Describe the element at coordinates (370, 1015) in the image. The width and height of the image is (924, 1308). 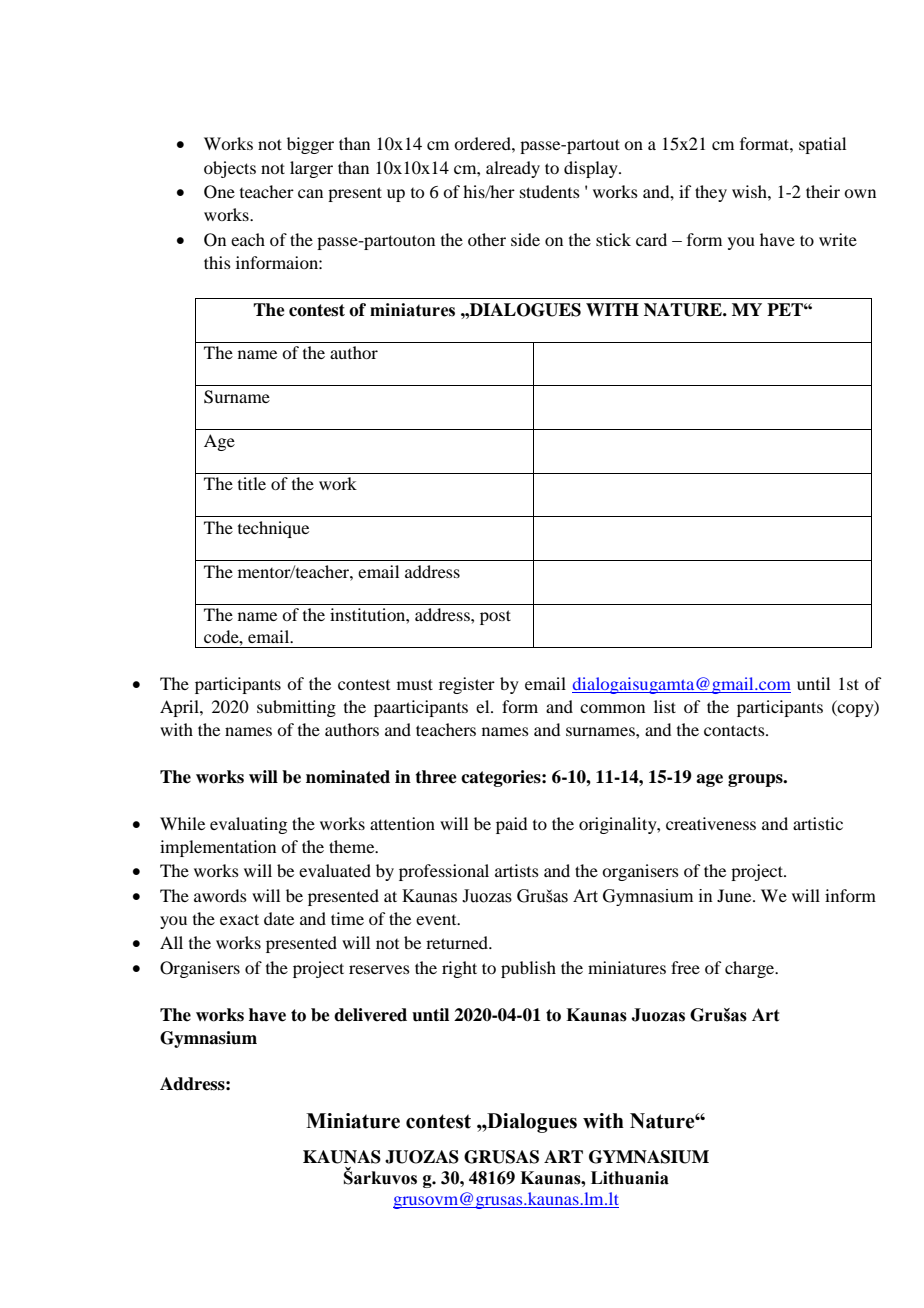
I see `delivered` at that location.
